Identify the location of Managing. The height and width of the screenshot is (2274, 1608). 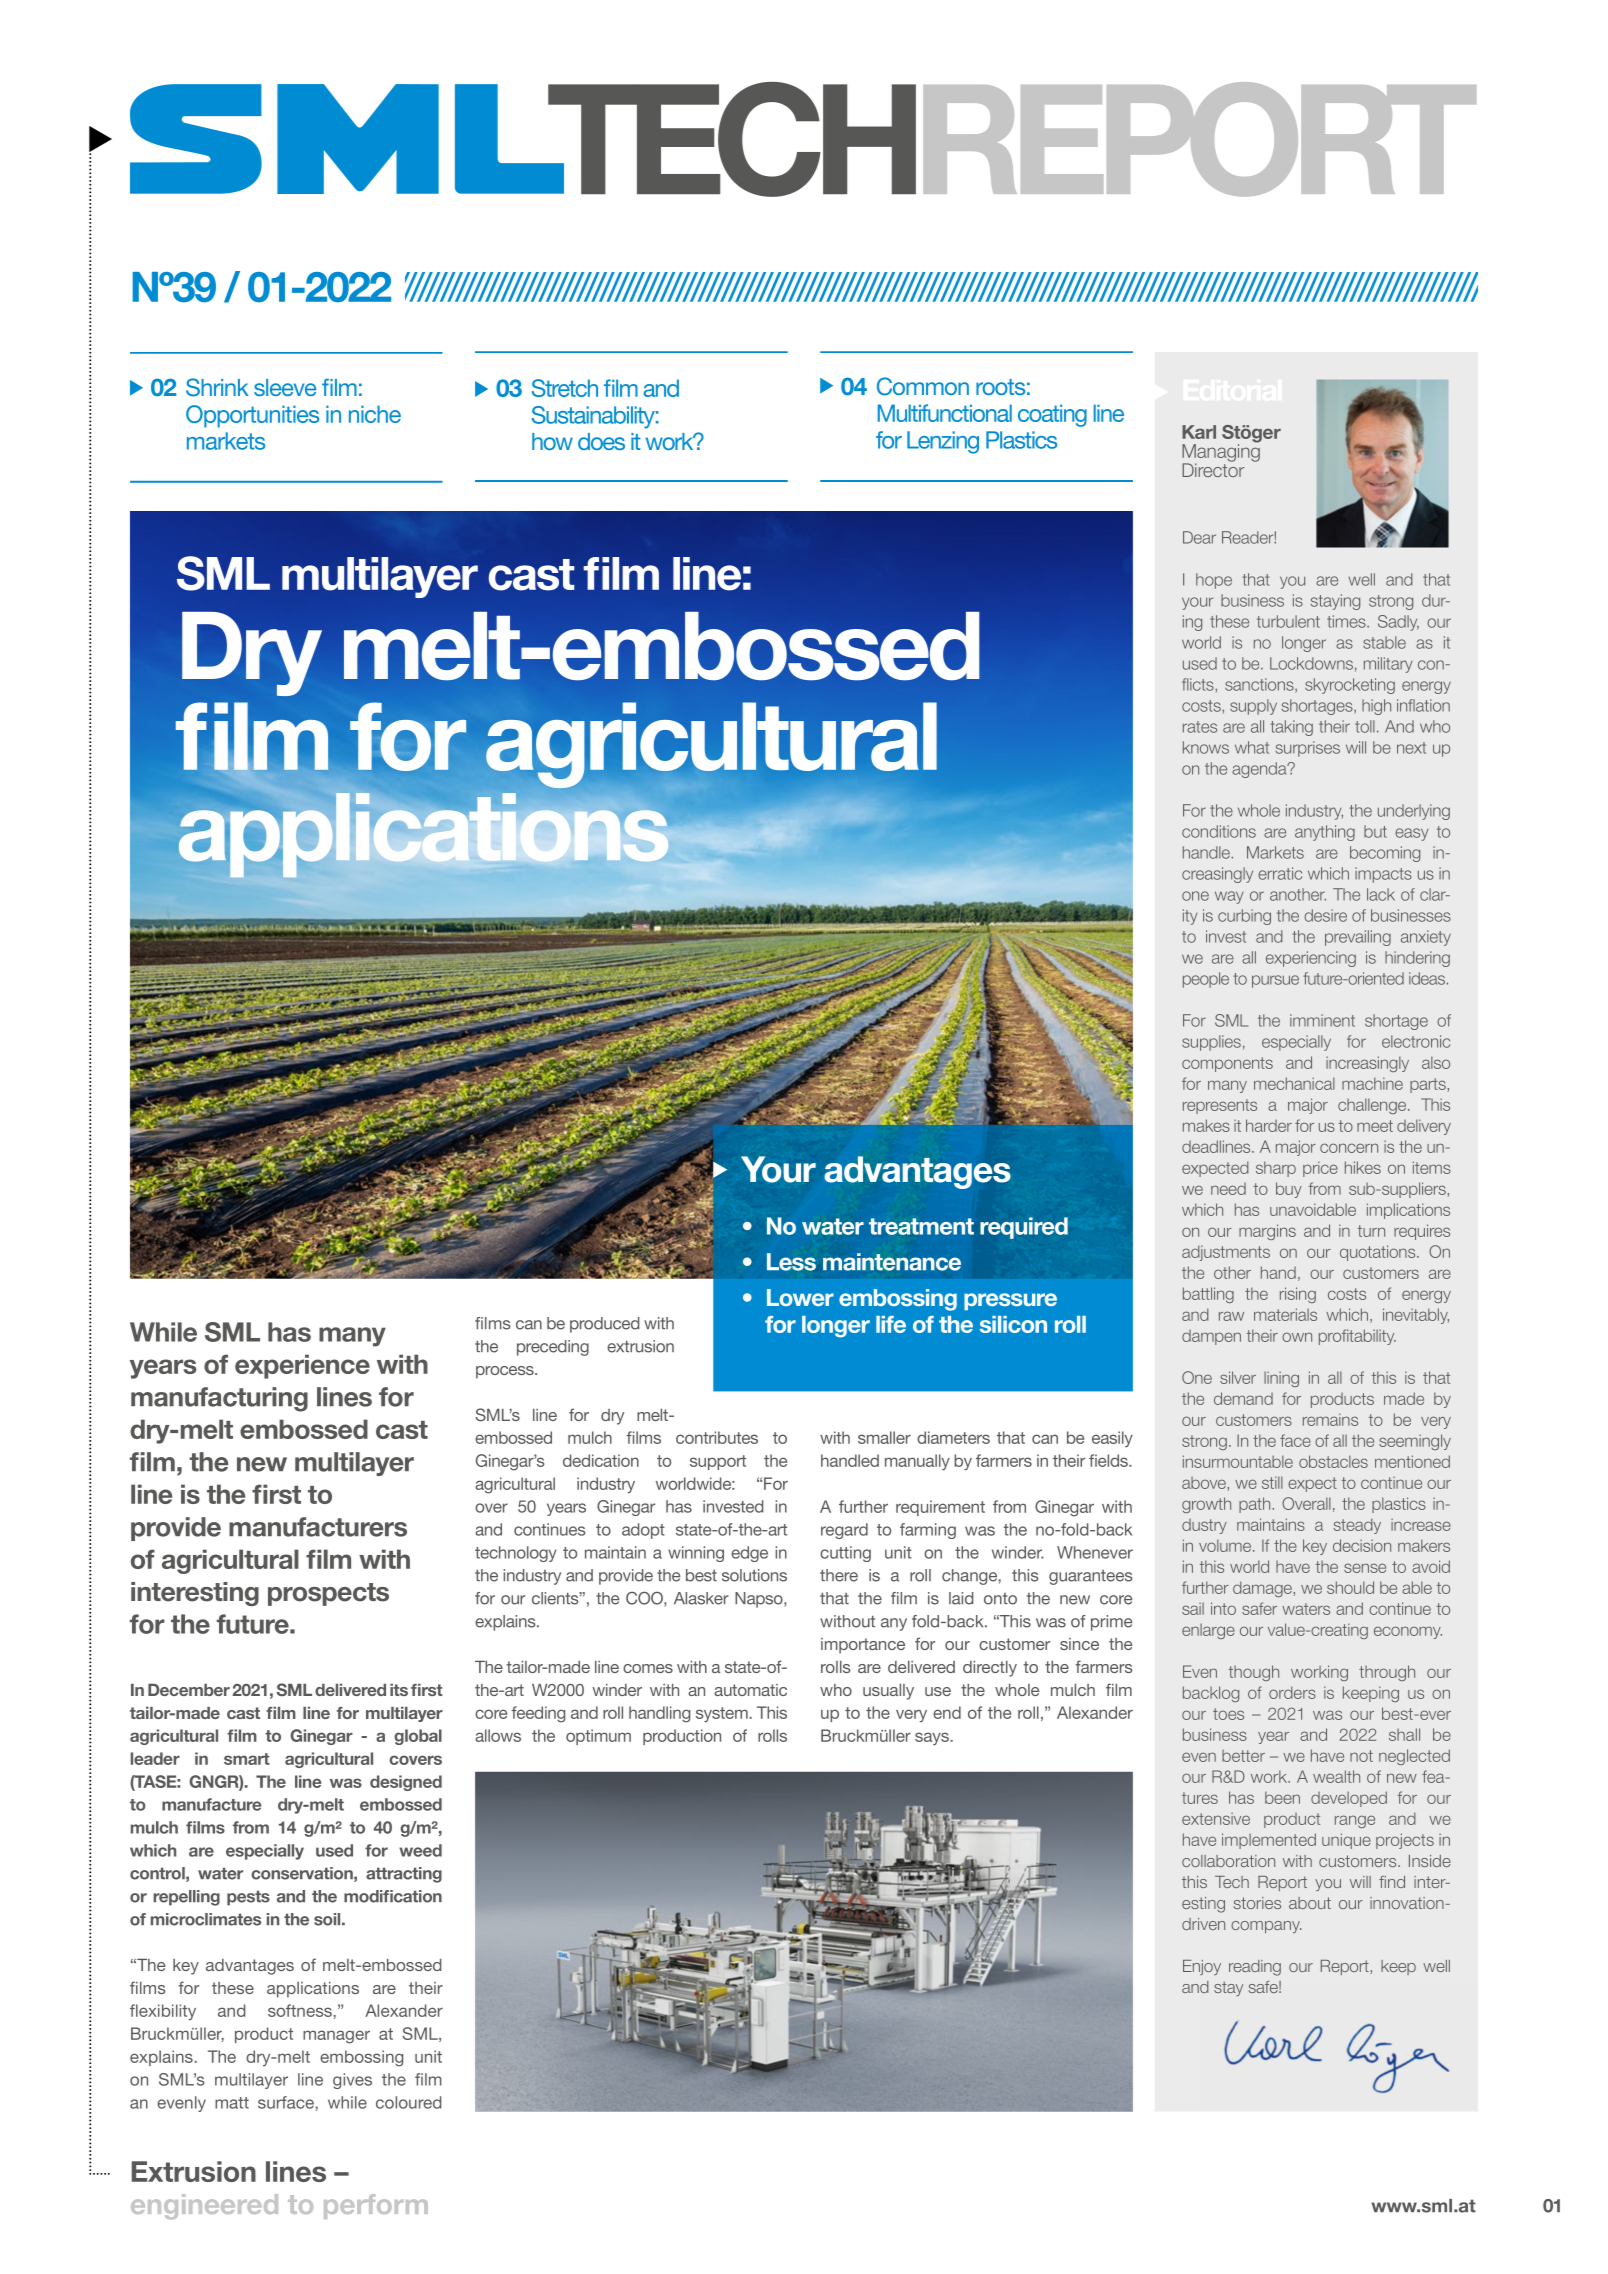
(1221, 453).
